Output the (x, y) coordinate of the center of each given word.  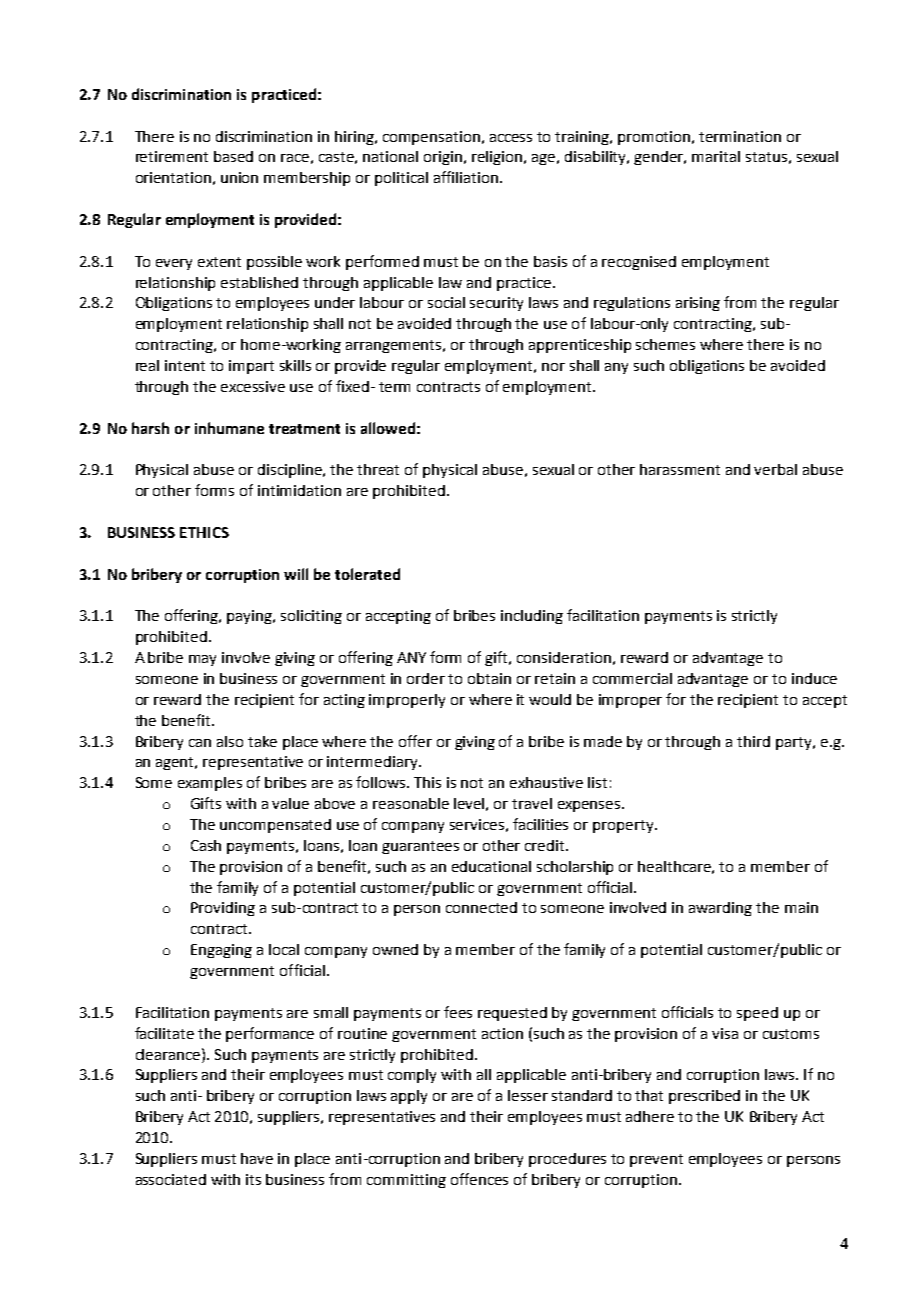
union (239, 177)
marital (716, 156)
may (202, 660)
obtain (489, 678)
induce (814, 678)
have (257, 1158)
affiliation (467, 177)
